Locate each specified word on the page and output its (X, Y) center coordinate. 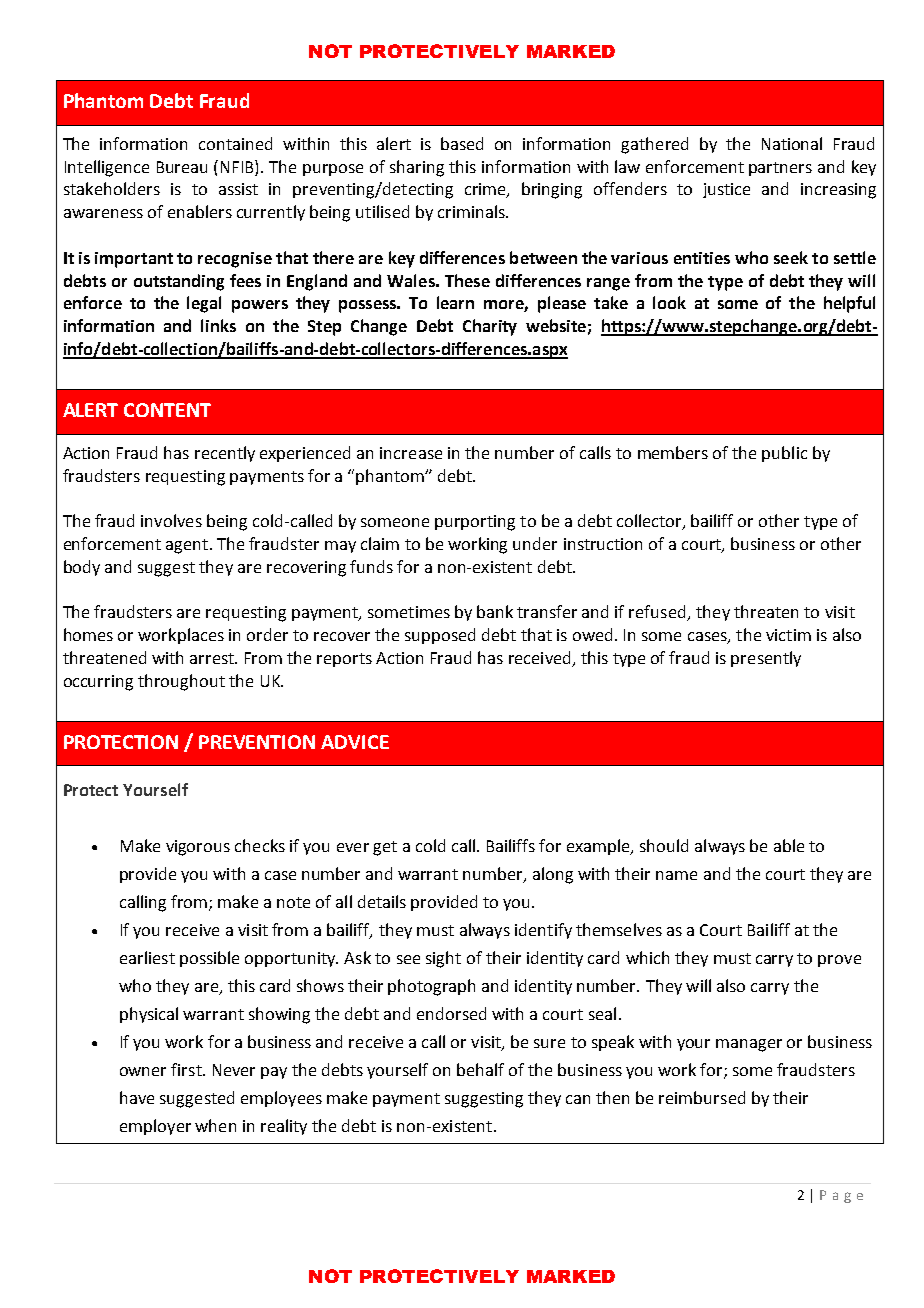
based (462, 143)
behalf (480, 1069)
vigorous (198, 848)
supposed (440, 636)
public (784, 454)
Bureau (182, 167)
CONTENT (167, 410)
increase (411, 453)
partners (780, 169)
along (553, 875)
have (137, 1097)
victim (788, 635)
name (676, 875)
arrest (213, 658)
